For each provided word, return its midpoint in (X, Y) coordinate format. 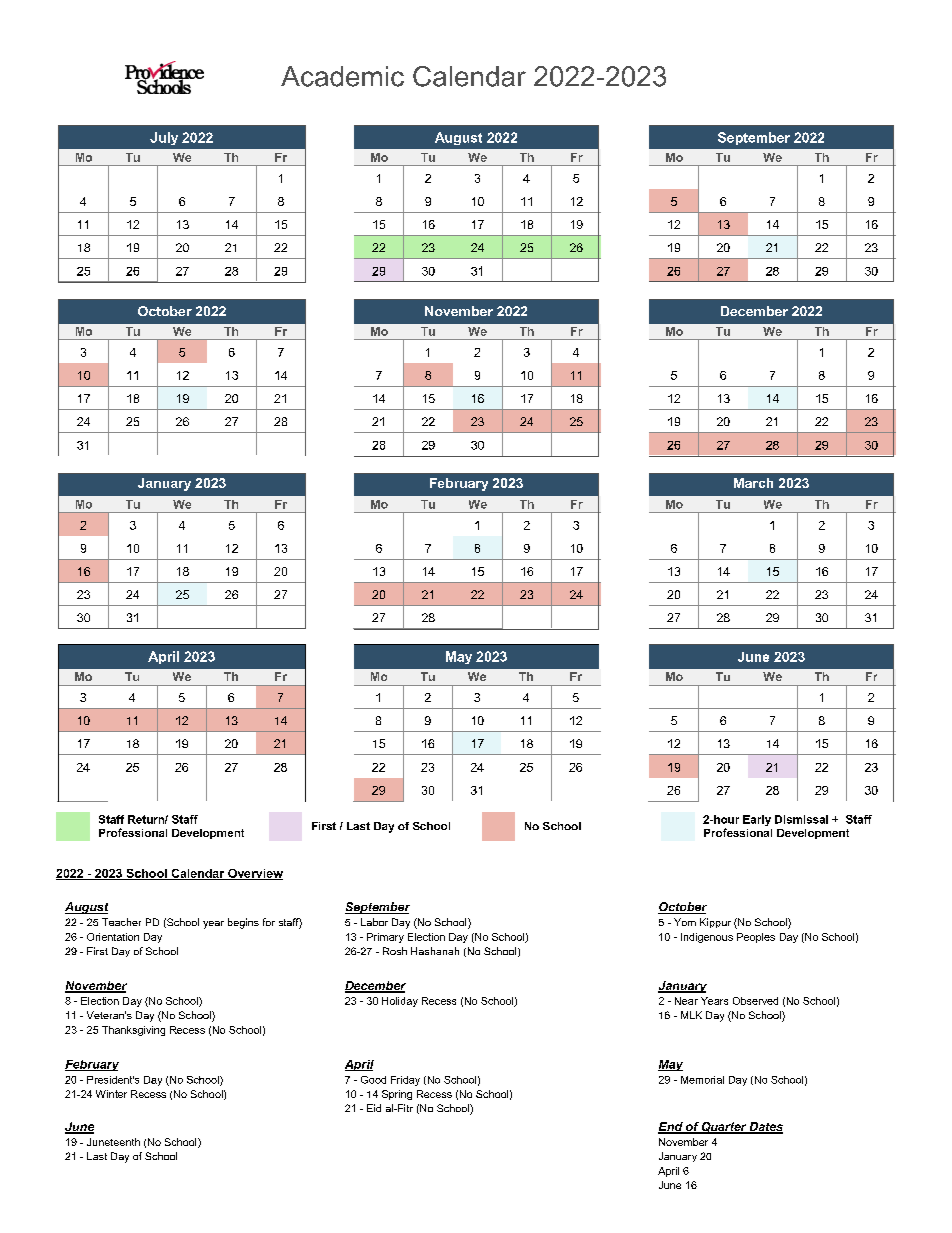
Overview (254, 874)
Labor (374, 922)
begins (243, 923)
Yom (685, 922)
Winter (111, 1094)
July (164, 138)
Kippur (715, 923)
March (753, 483)
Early (757, 820)
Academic (342, 76)
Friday (405, 1081)
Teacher (121, 922)
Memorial (702, 1080)
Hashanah (435, 951)
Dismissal (801, 819)
